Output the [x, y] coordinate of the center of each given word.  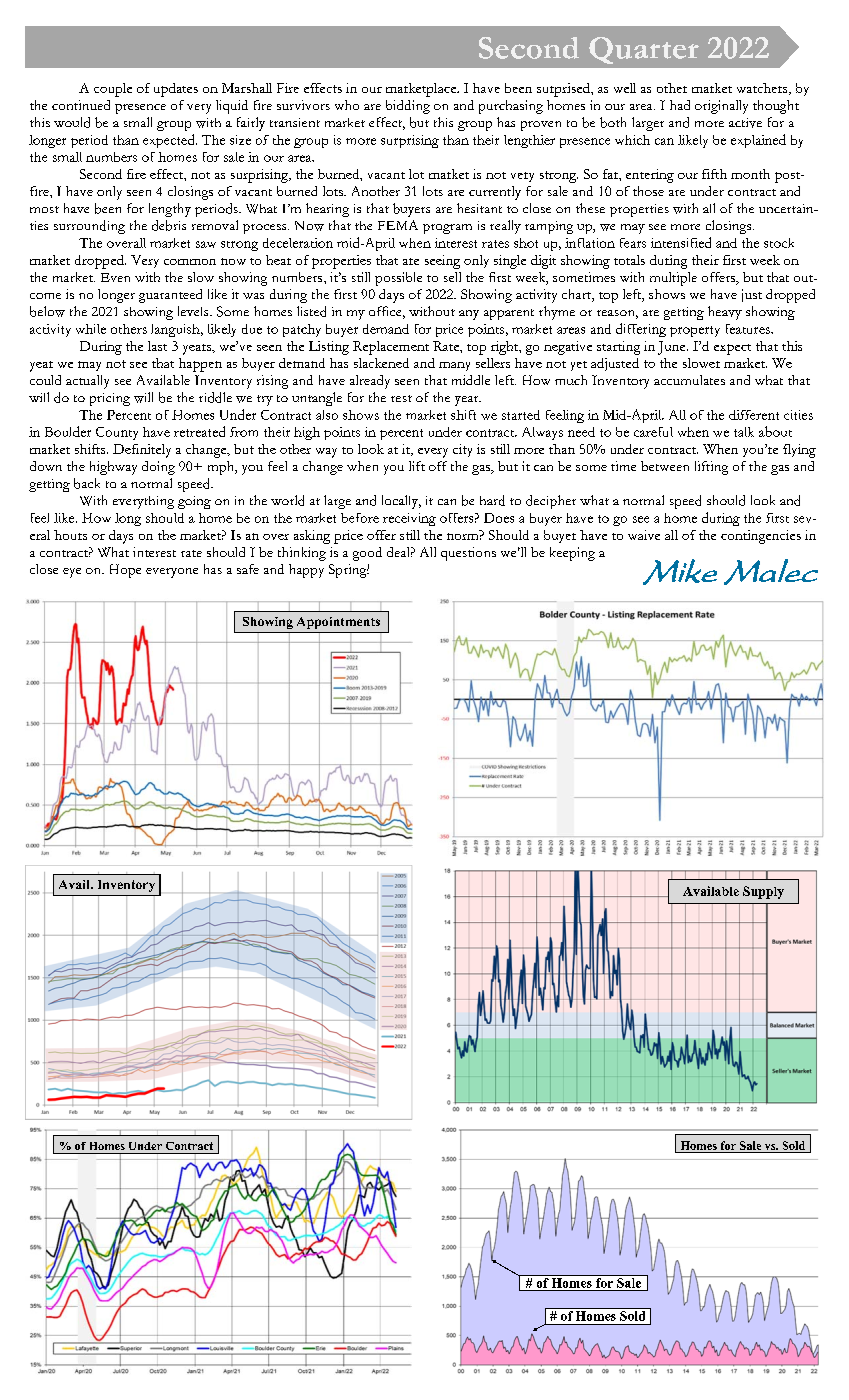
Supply [763, 892]
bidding [408, 107]
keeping [572, 554]
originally [721, 107]
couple [113, 90]
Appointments [338, 623]
